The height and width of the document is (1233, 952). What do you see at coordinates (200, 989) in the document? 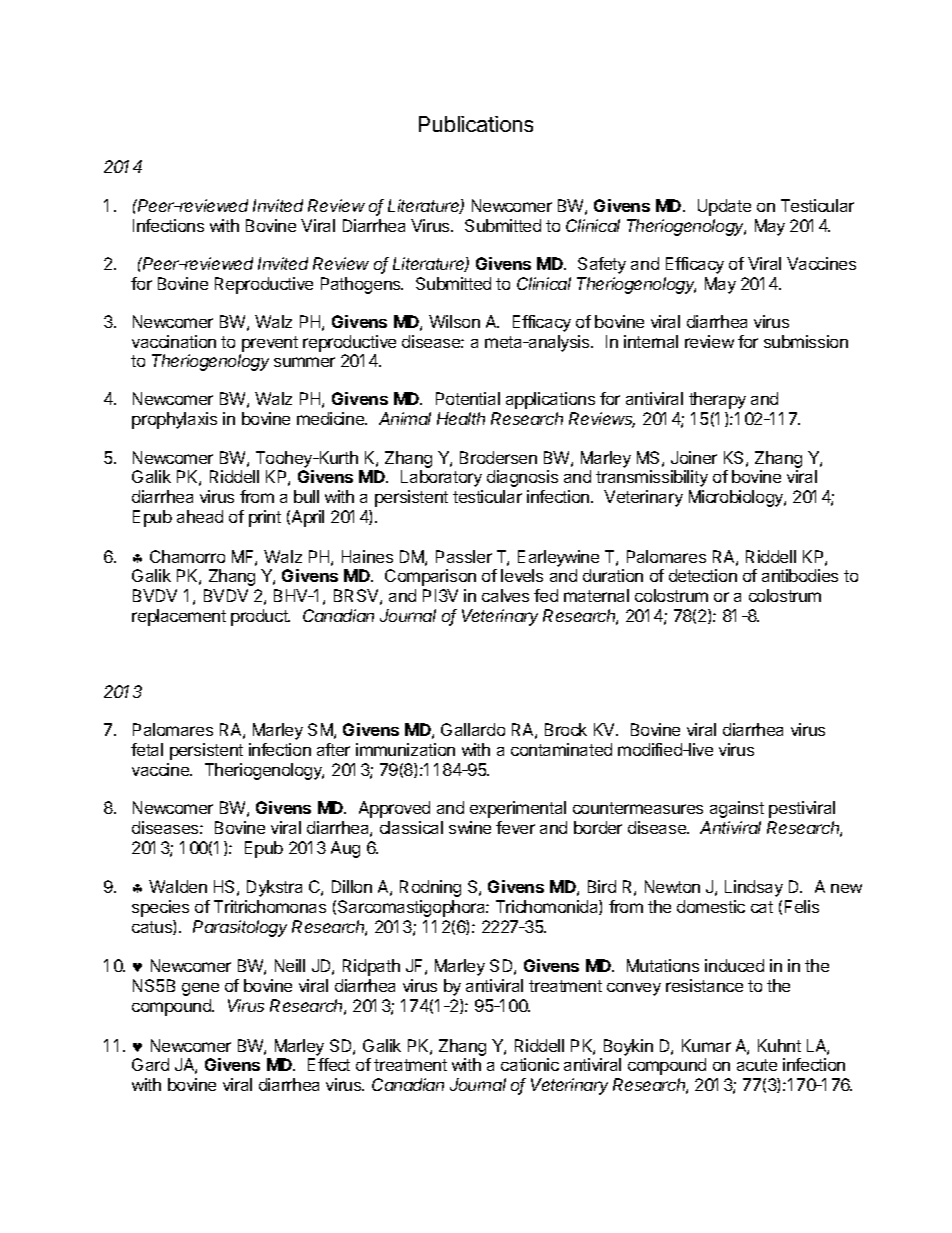
I see `gene` at bounding box center [200, 989].
